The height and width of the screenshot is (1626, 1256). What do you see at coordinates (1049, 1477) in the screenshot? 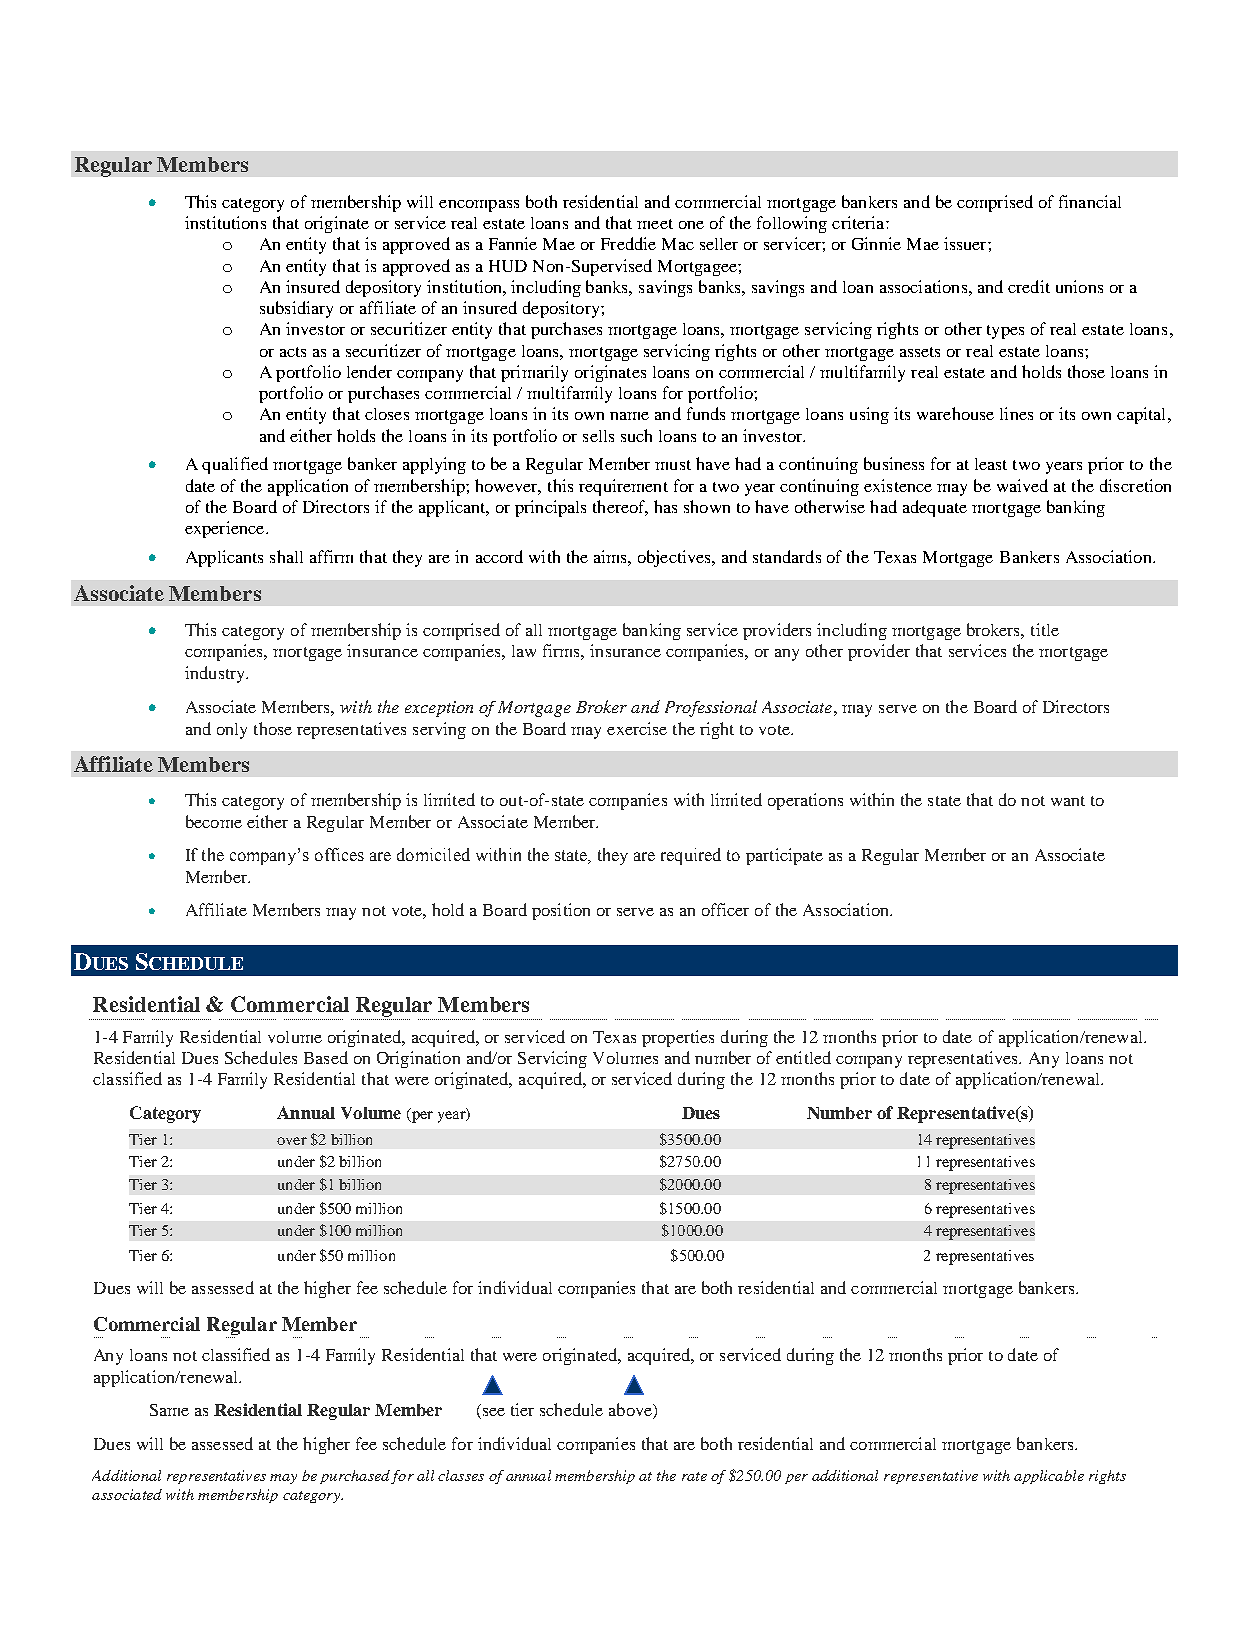
I see `applicable` at bounding box center [1049, 1477].
